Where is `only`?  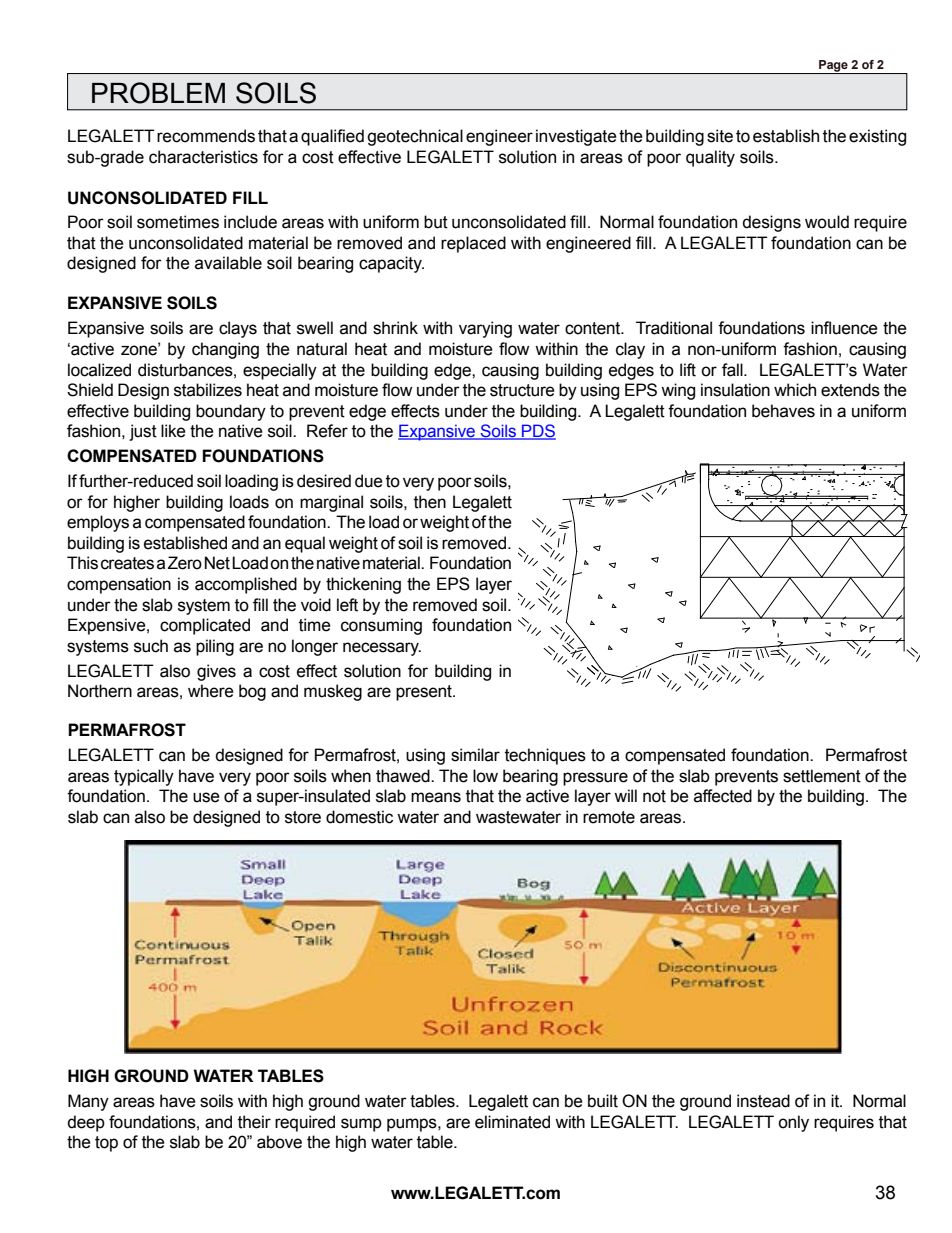 only is located at coordinates (793, 1123).
